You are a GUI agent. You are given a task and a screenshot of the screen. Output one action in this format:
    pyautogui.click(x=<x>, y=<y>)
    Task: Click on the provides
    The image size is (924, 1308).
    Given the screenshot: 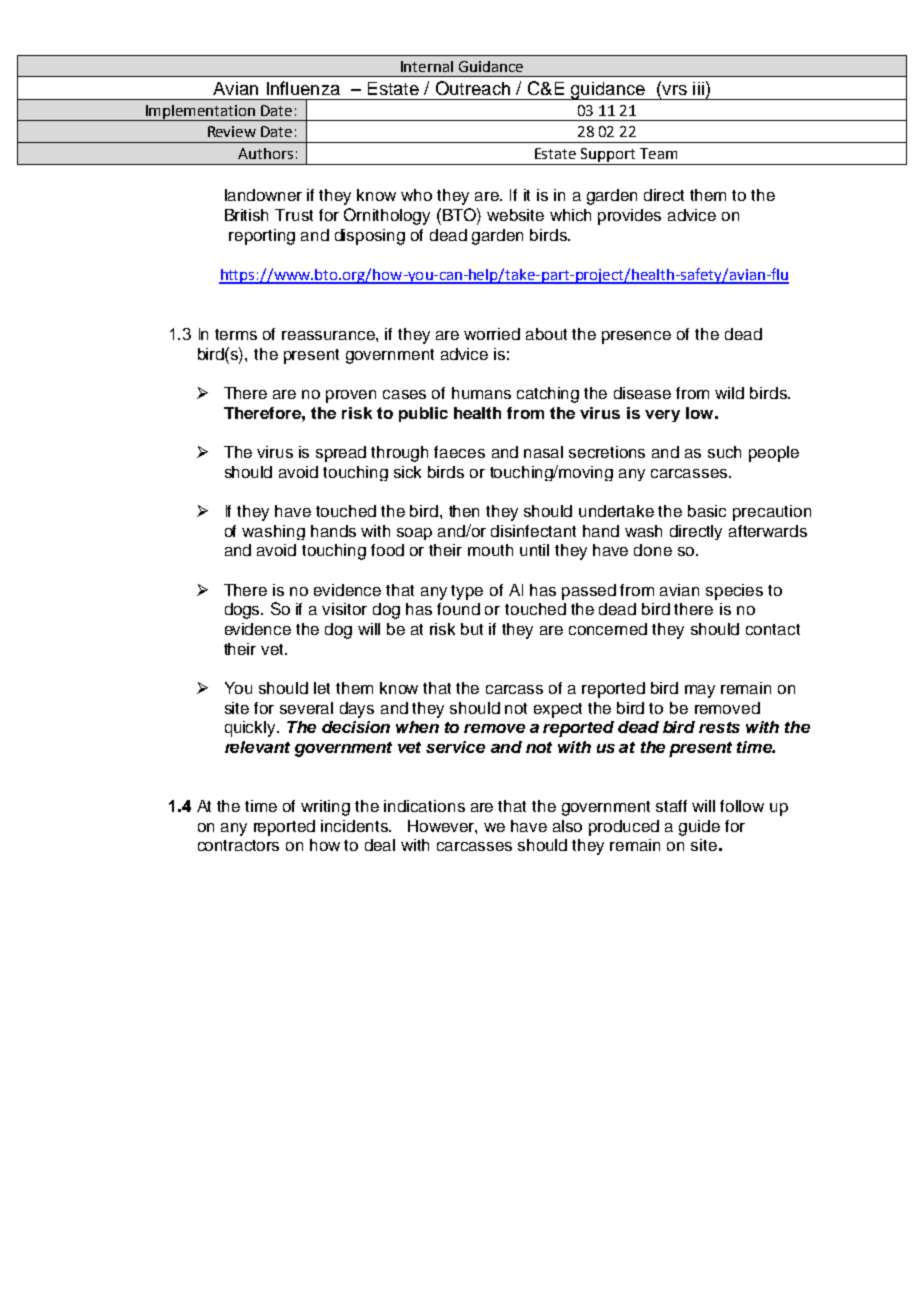 What is the action you would take?
    pyautogui.click(x=629, y=217)
